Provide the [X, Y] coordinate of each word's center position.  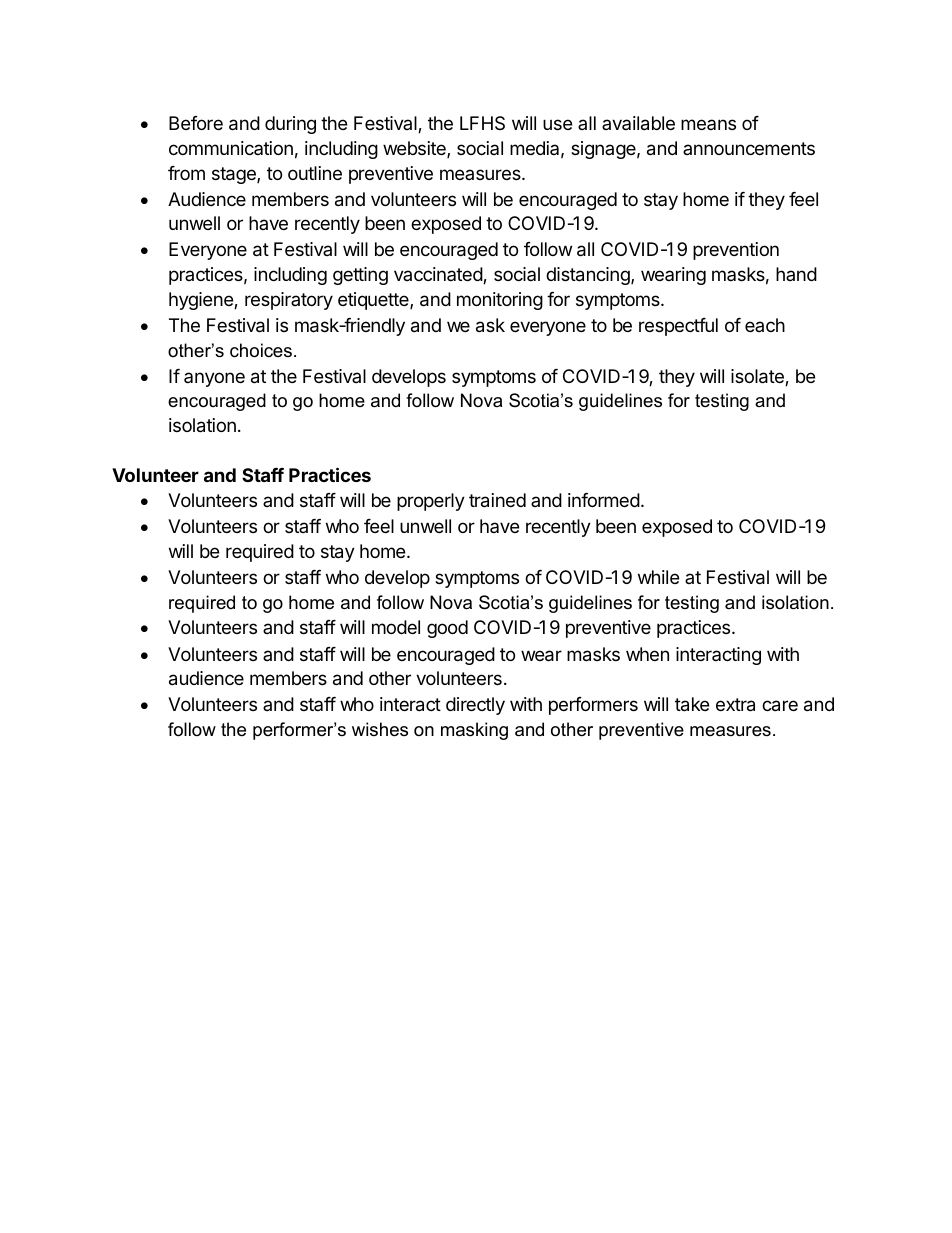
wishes [380, 729]
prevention [736, 251]
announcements [749, 148]
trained [497, 500]
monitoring [500, 301]
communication [231, 148]
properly [431, 502]
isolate [758, 377]
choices [261, 350]
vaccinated [439, 275]
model [396, 627]
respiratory [289, 301]
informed [604, 500]
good [447, 629]
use [557, 124]
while [658, 577]
